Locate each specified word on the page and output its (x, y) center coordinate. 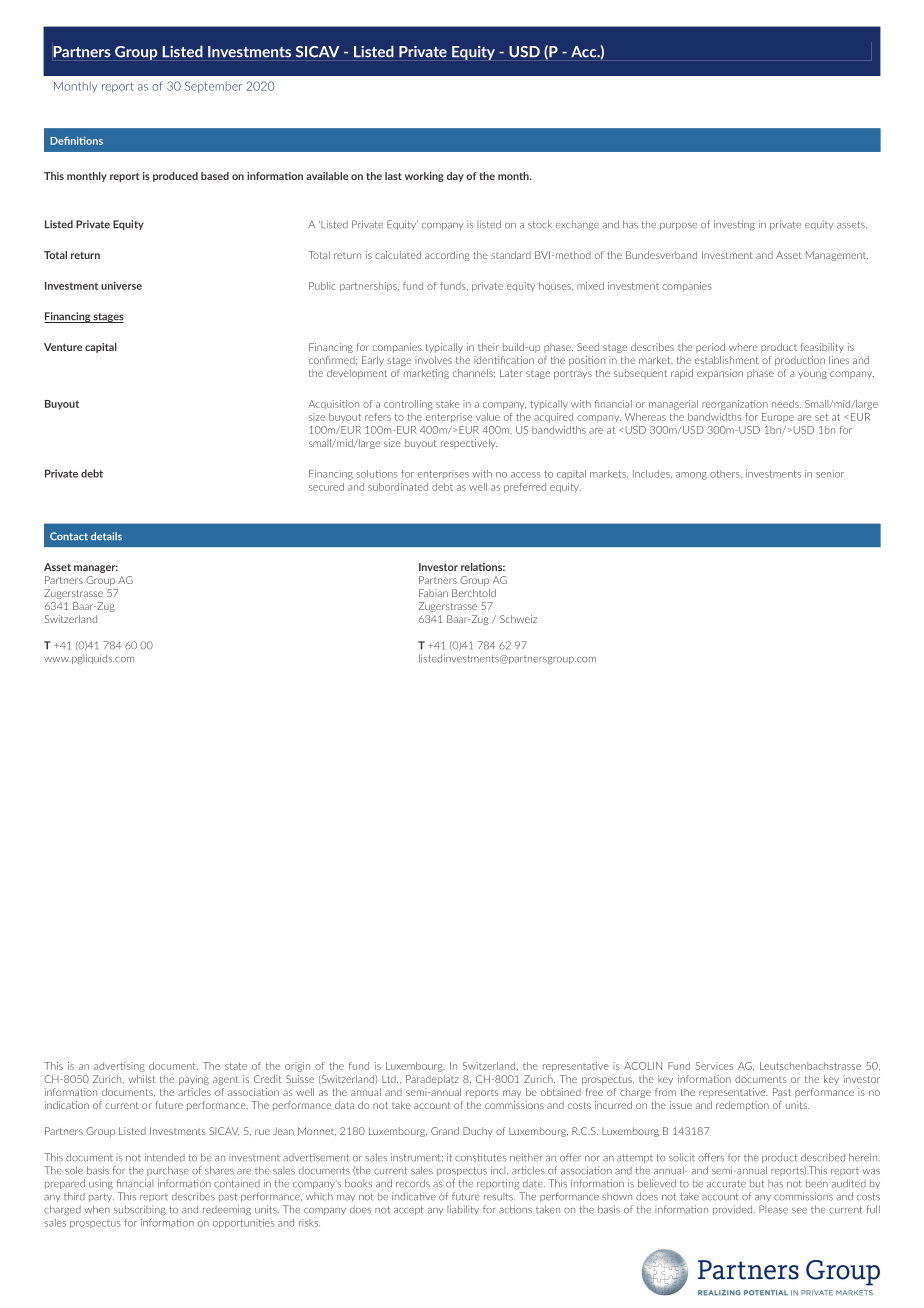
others (726, 474)
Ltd (390, 1079)
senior (830, 474)
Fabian (433, 593)
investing (734, 225)
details (106, 536)
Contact (69, 536)
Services (714, 1066)
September (213, 87)
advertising (119, 1067)
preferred (525, 488)
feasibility (822, 348)
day (455, 177)
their (488, 347)
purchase (168, 1171)
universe (121, 286)
